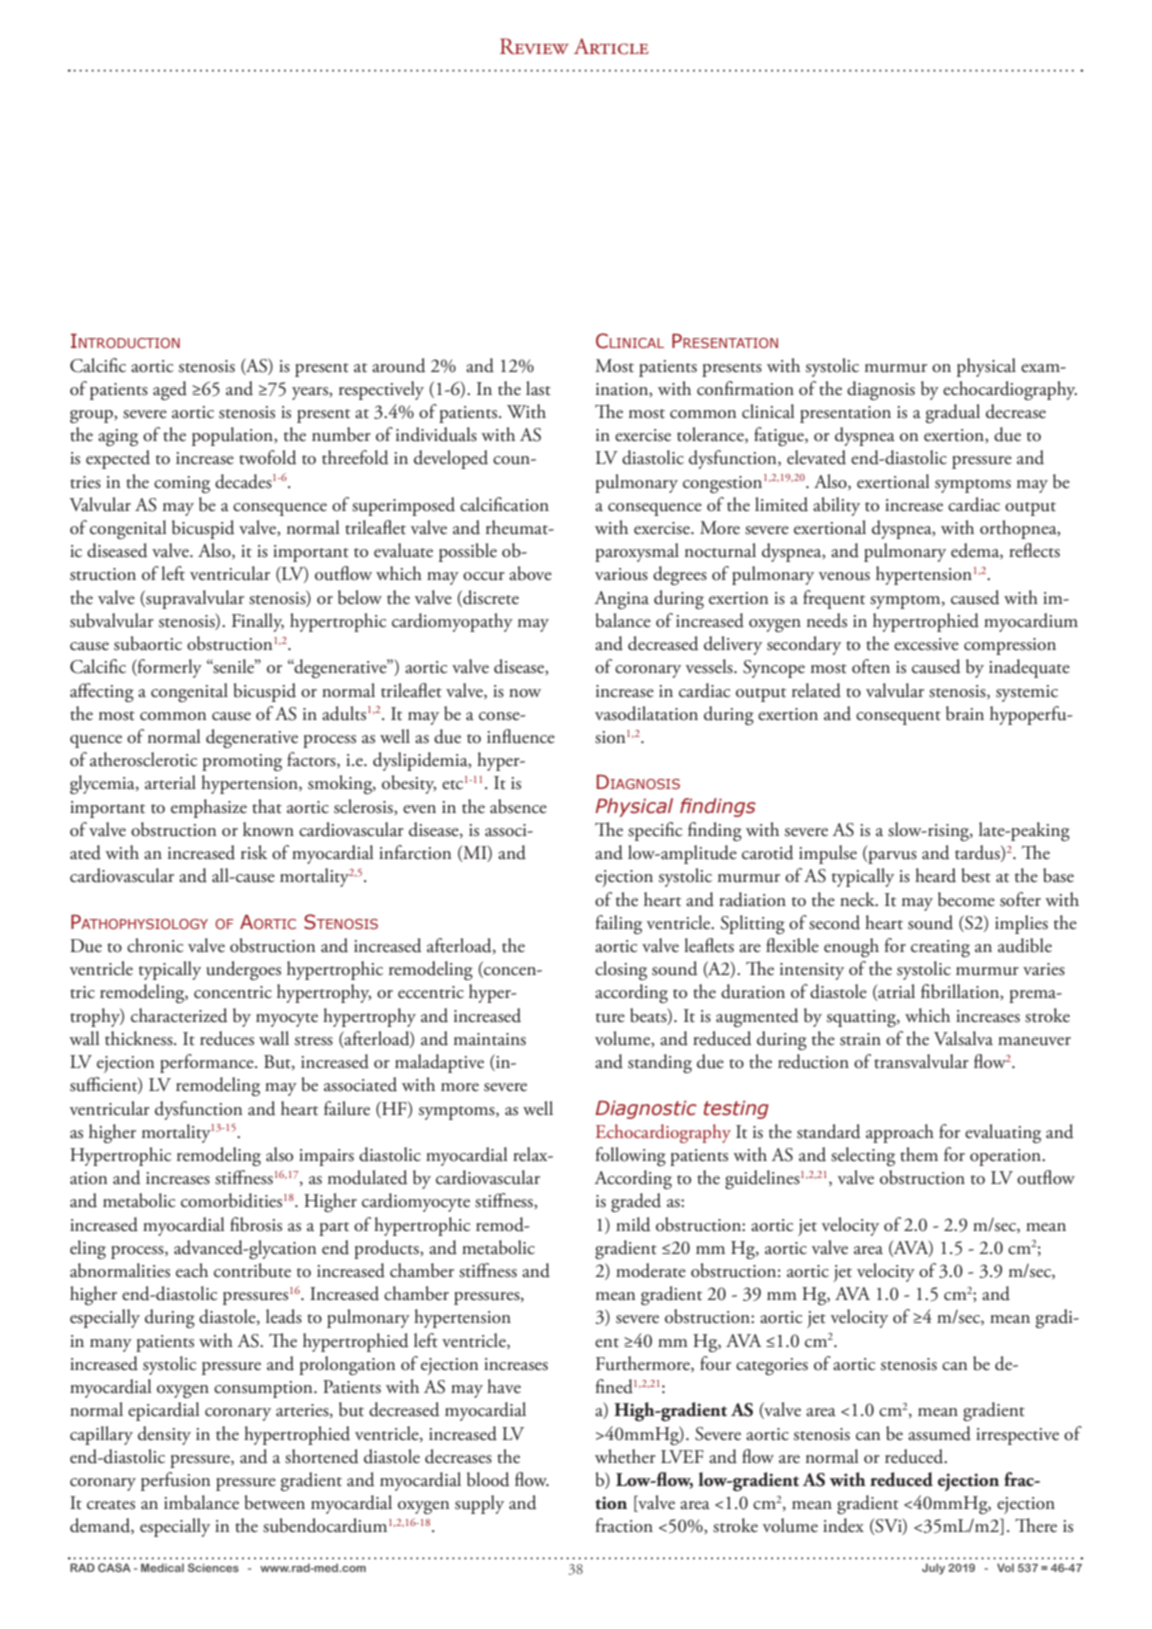 This document has height=1629, width=1152. What do you see at coordinates (534, 46) in the document?
I see `Review` at bounding box center [534, 46].
